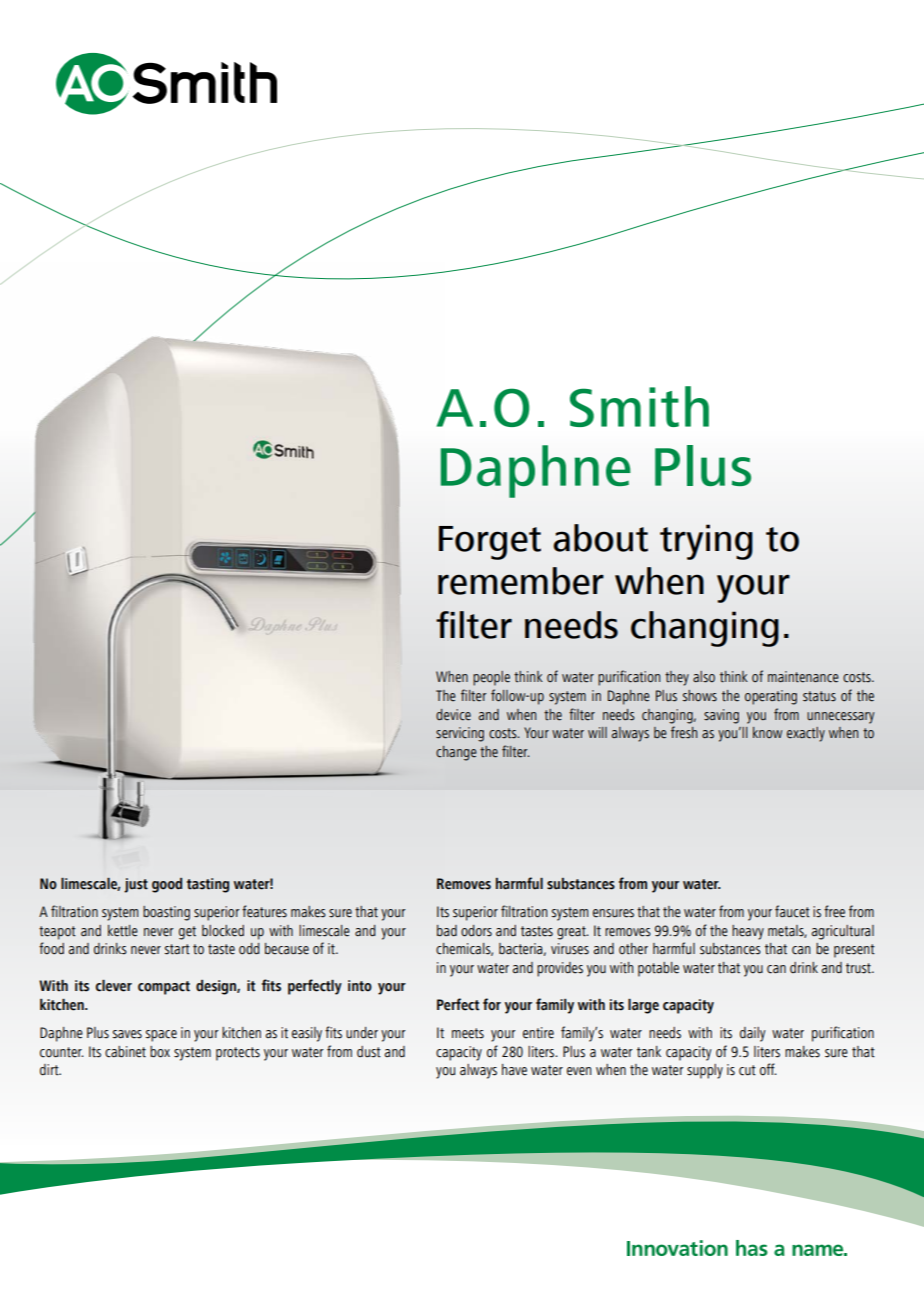 This image has width=924, height=1308. What do you see at coordinates (460, 734) in the image?
I see `servicing` at bounding box center [460, 734].
